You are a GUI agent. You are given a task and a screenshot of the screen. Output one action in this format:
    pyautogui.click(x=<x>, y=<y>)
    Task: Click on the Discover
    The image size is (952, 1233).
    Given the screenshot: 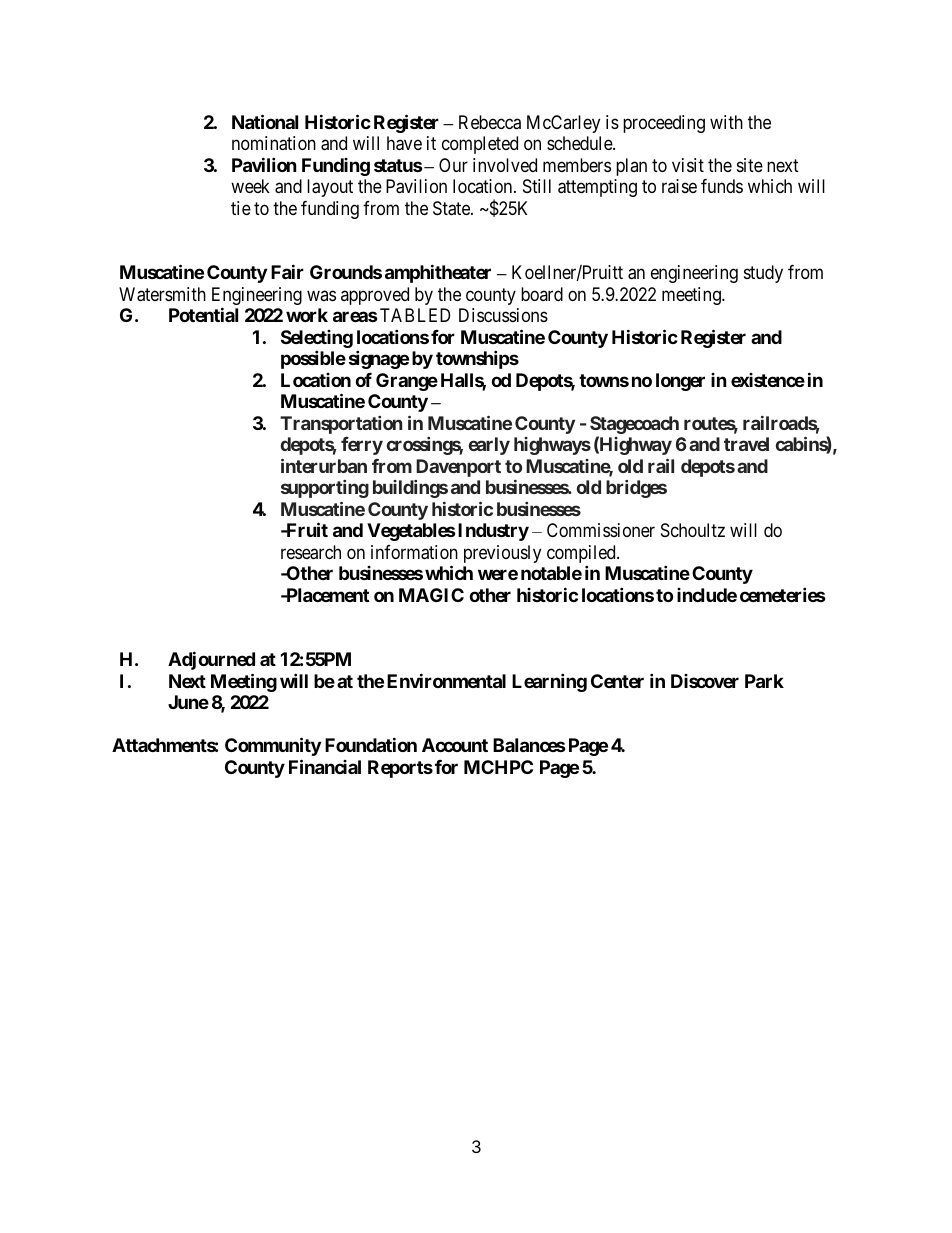 What is the action you would take?
    pyautogui.click(x=705, y=681)
